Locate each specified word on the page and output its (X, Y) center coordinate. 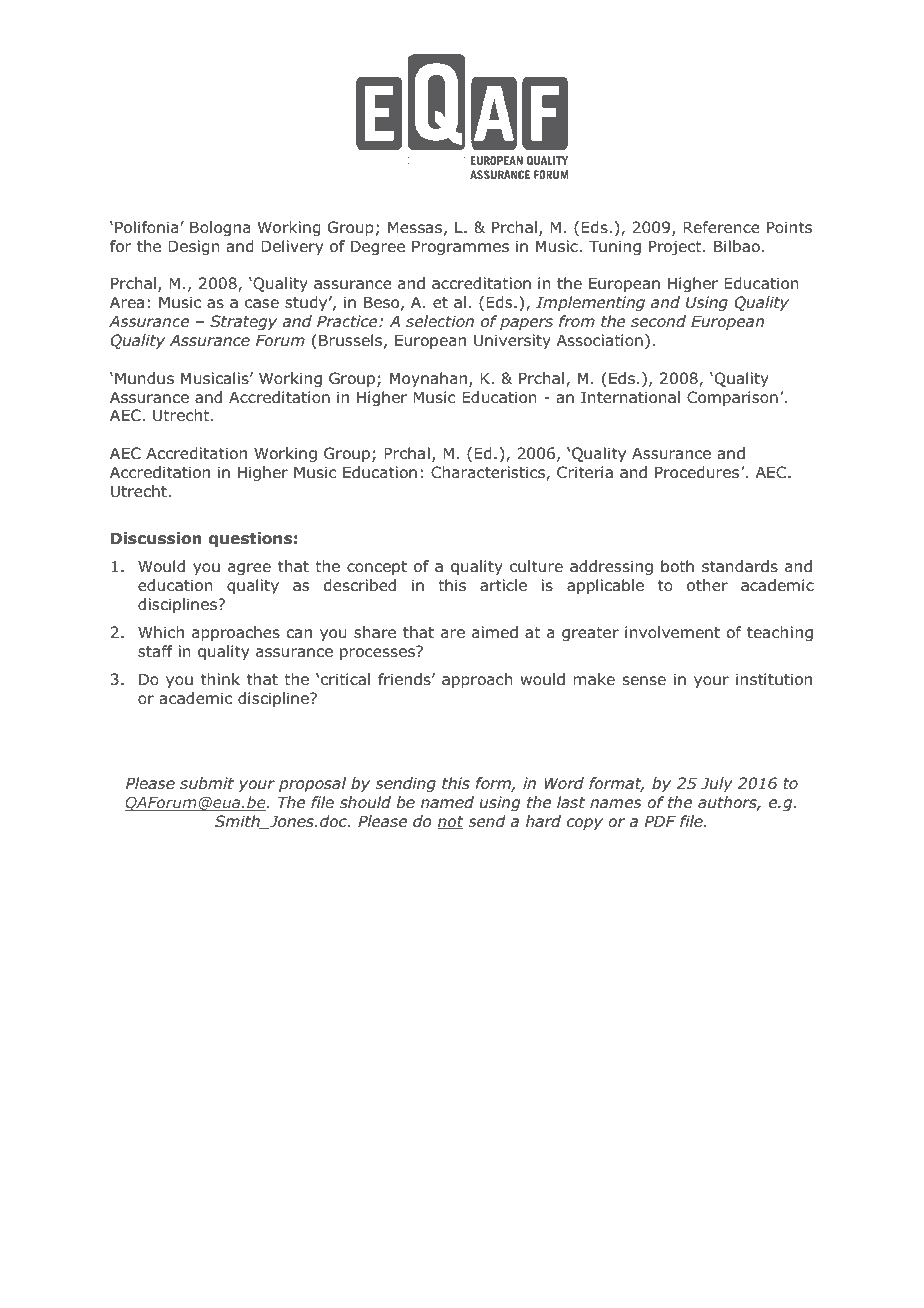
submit (207, 783)
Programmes (460, 247)
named (447, 802)
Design (194, 247)
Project (676, 247)
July (717, 784)
